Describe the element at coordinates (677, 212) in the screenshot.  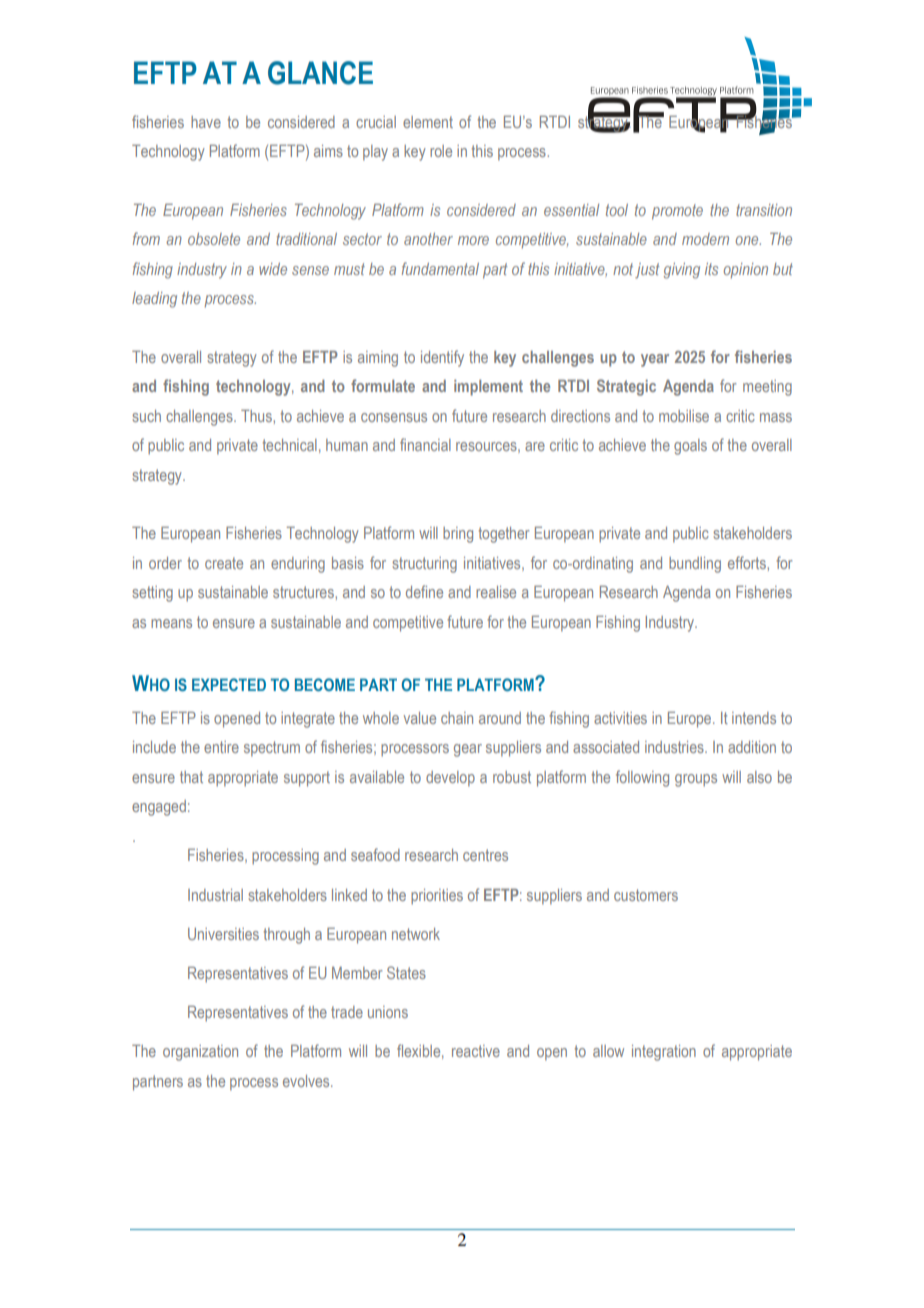
I see `promote` at that location.
